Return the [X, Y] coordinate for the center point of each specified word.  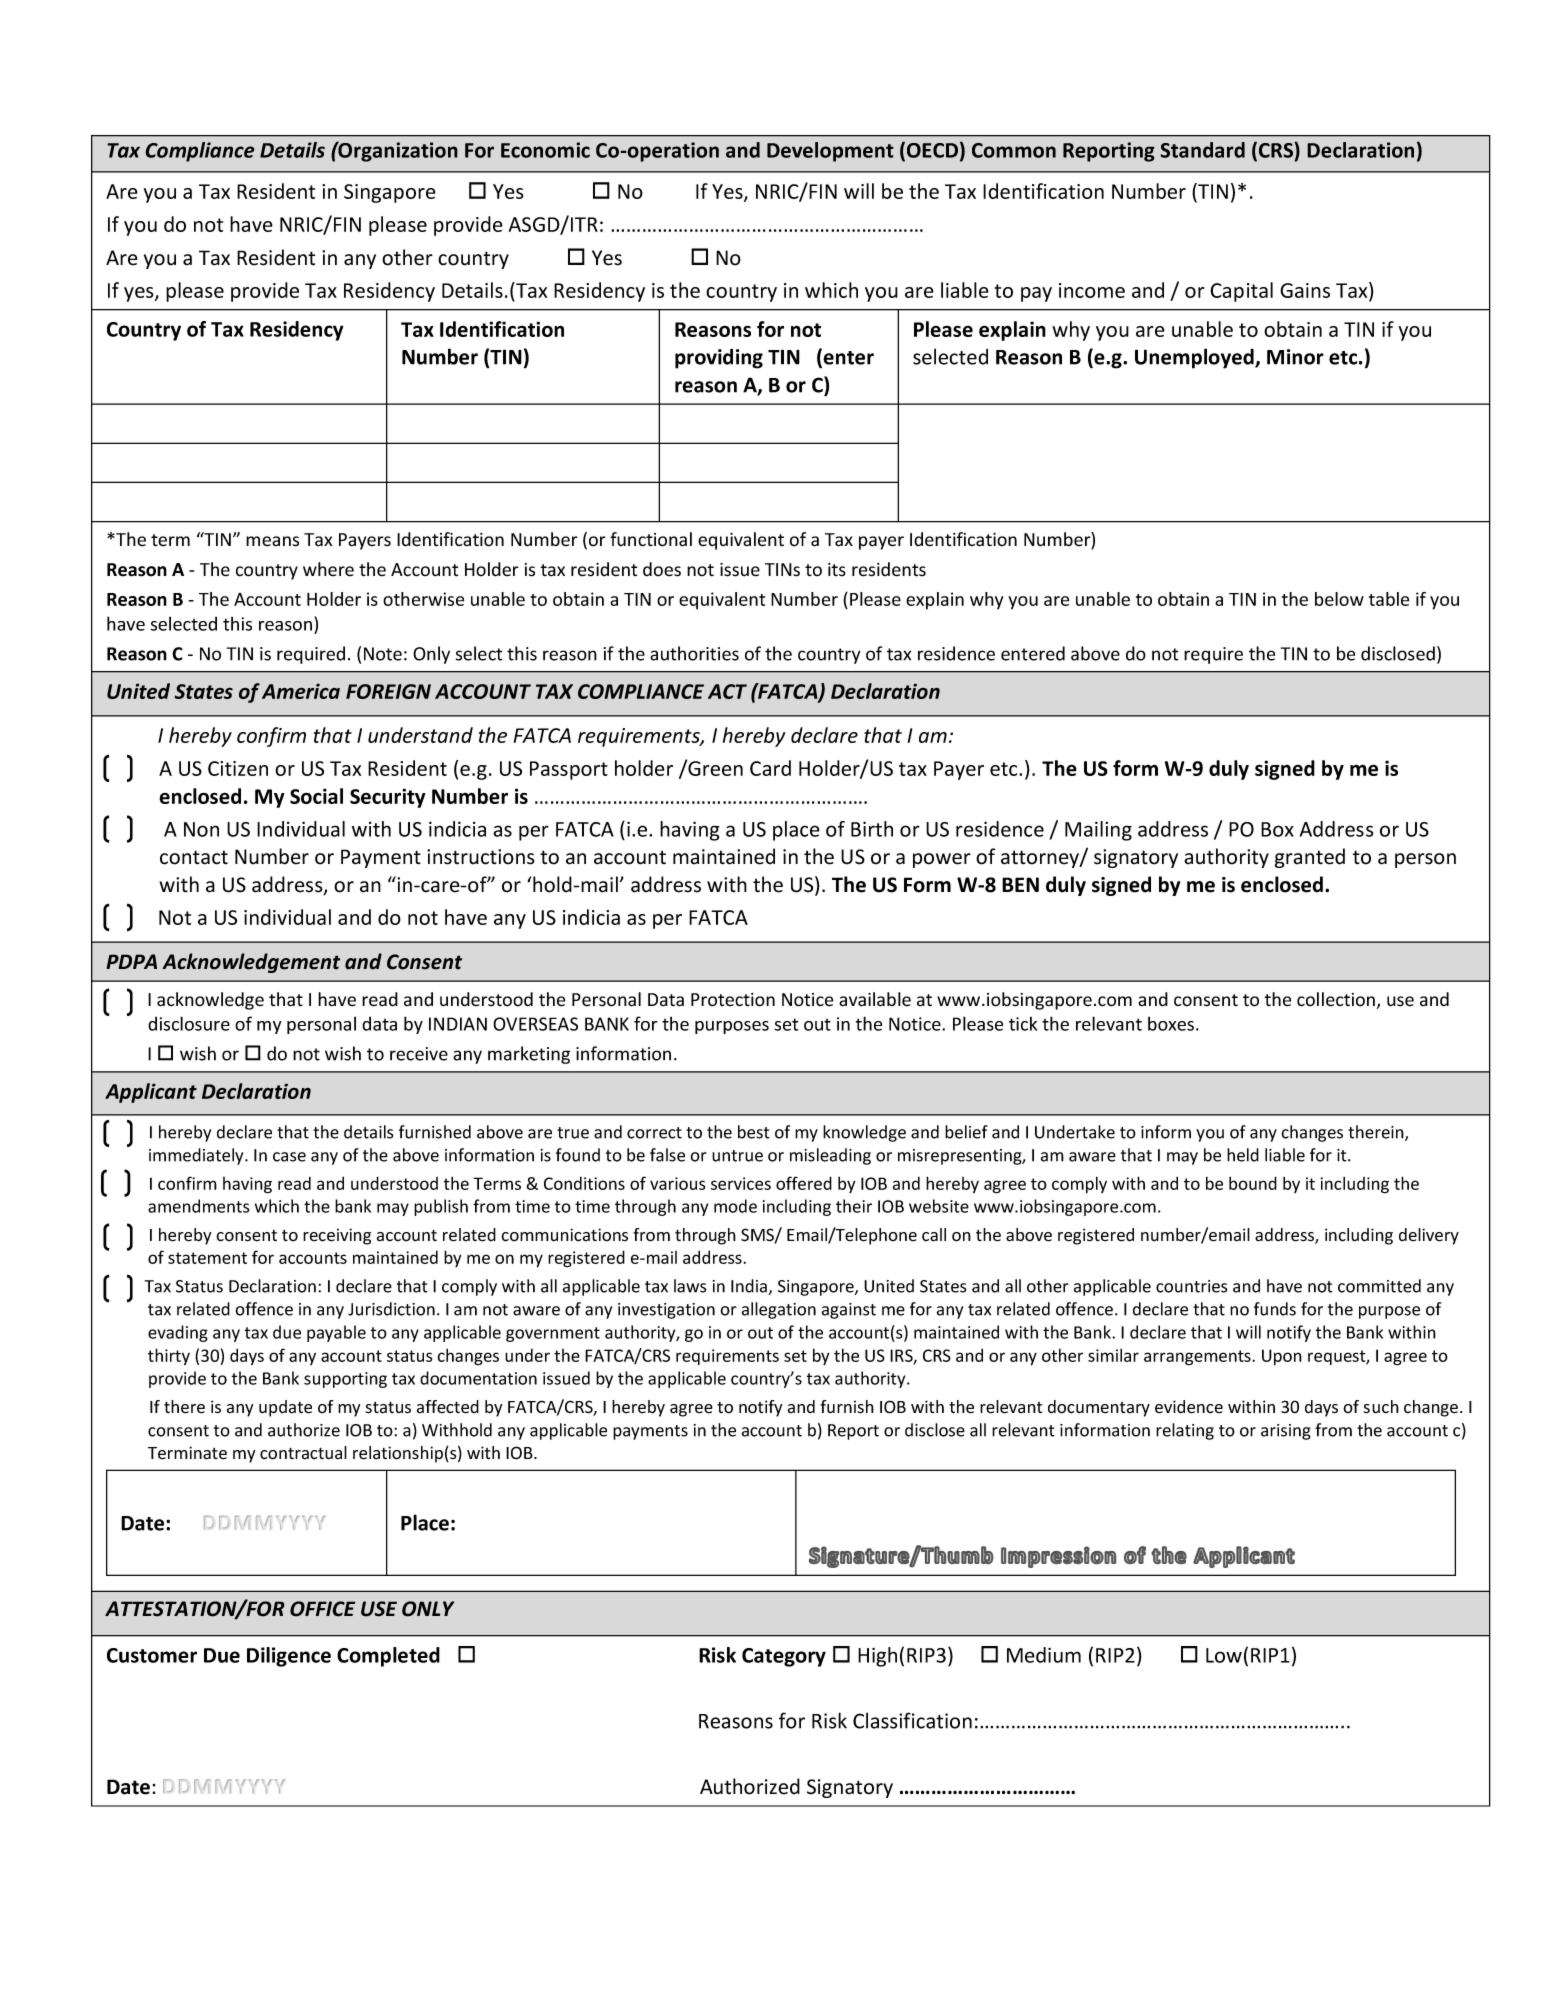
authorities [694, 653]
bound [1253, 1183]
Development [830, 152]
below [1339, 599]
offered [804, 1183]
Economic [545, 150]
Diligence [289, 1657]
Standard [1202, 150]
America [301, 691]
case [289, 1157]
